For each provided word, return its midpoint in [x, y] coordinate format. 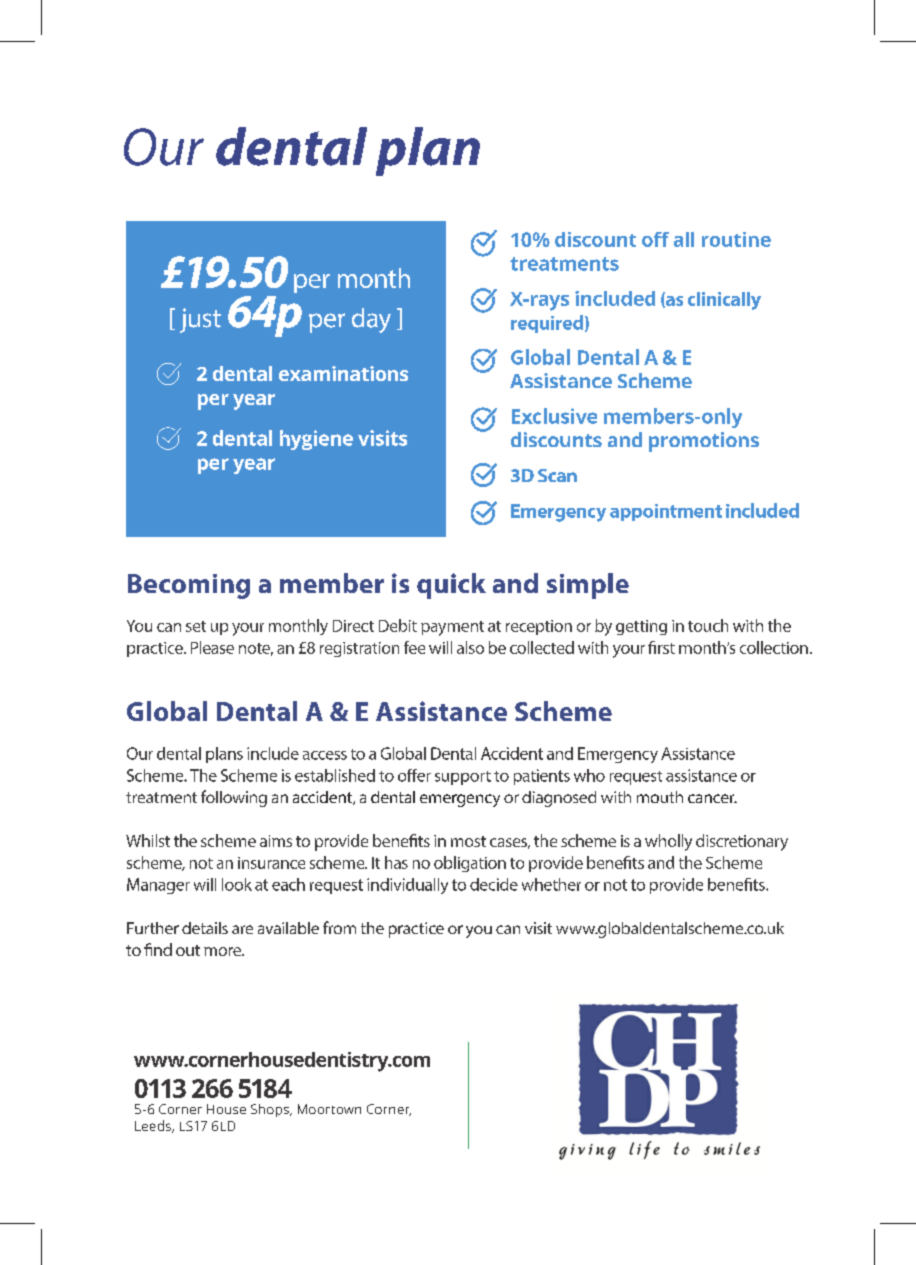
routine [736, 239]
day [371, 320]
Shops [271, 1110]
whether [551, 884]
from [339, 927]
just [200, 320]
